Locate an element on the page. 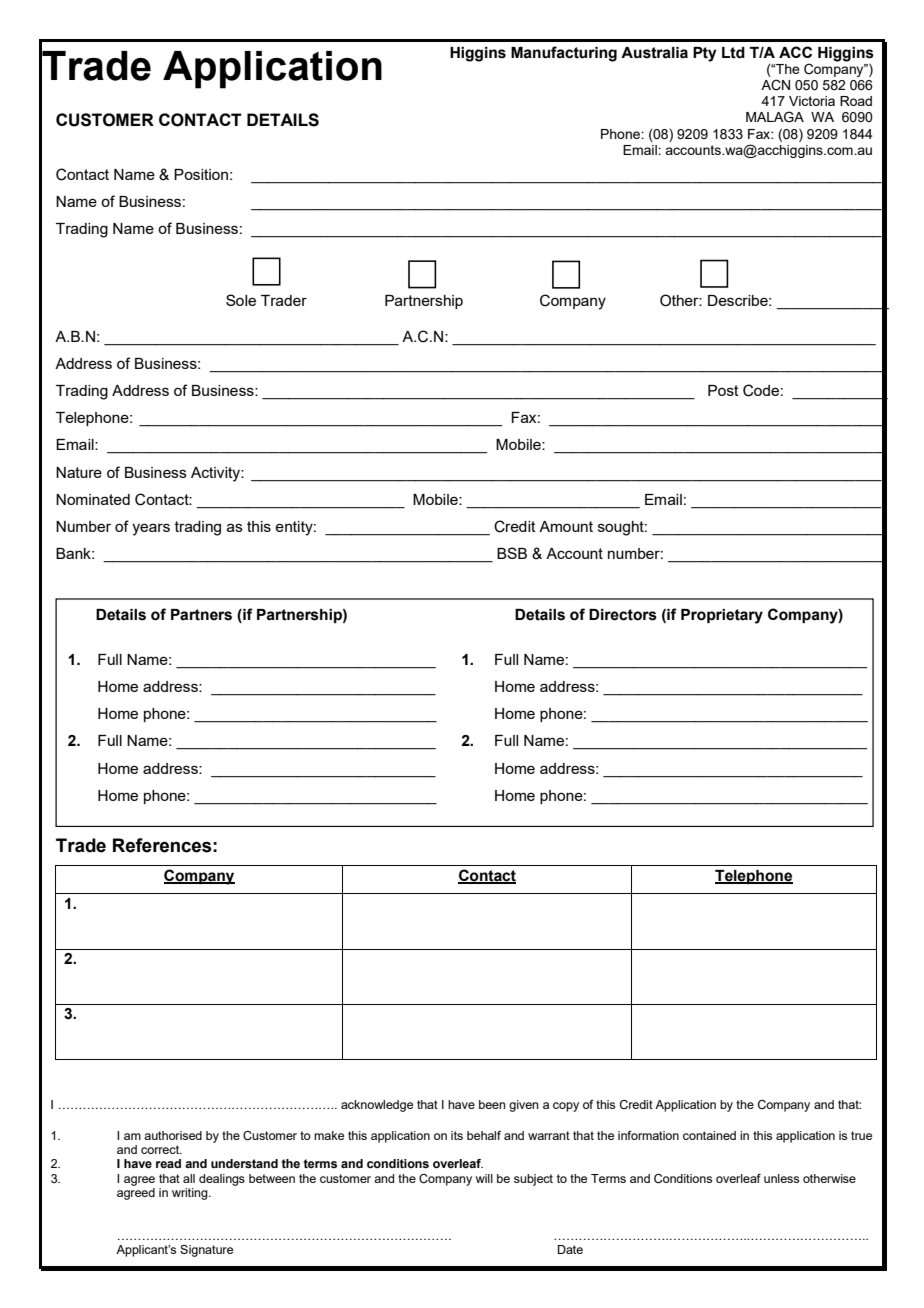 The image size is (924, 1308). ACN is located at coordinates (775, 85).
